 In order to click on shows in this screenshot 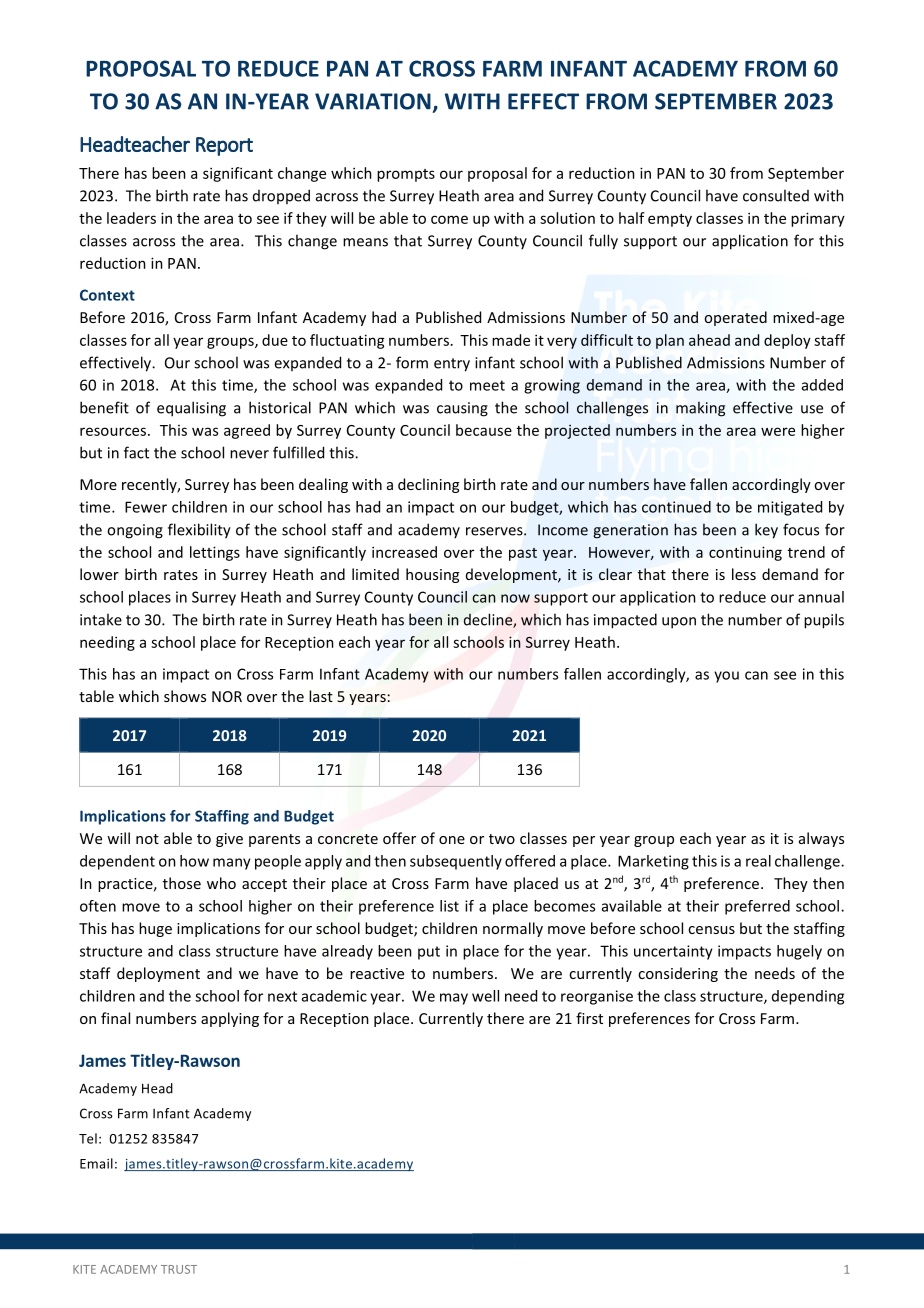, I will do `click(185, 696)`.
